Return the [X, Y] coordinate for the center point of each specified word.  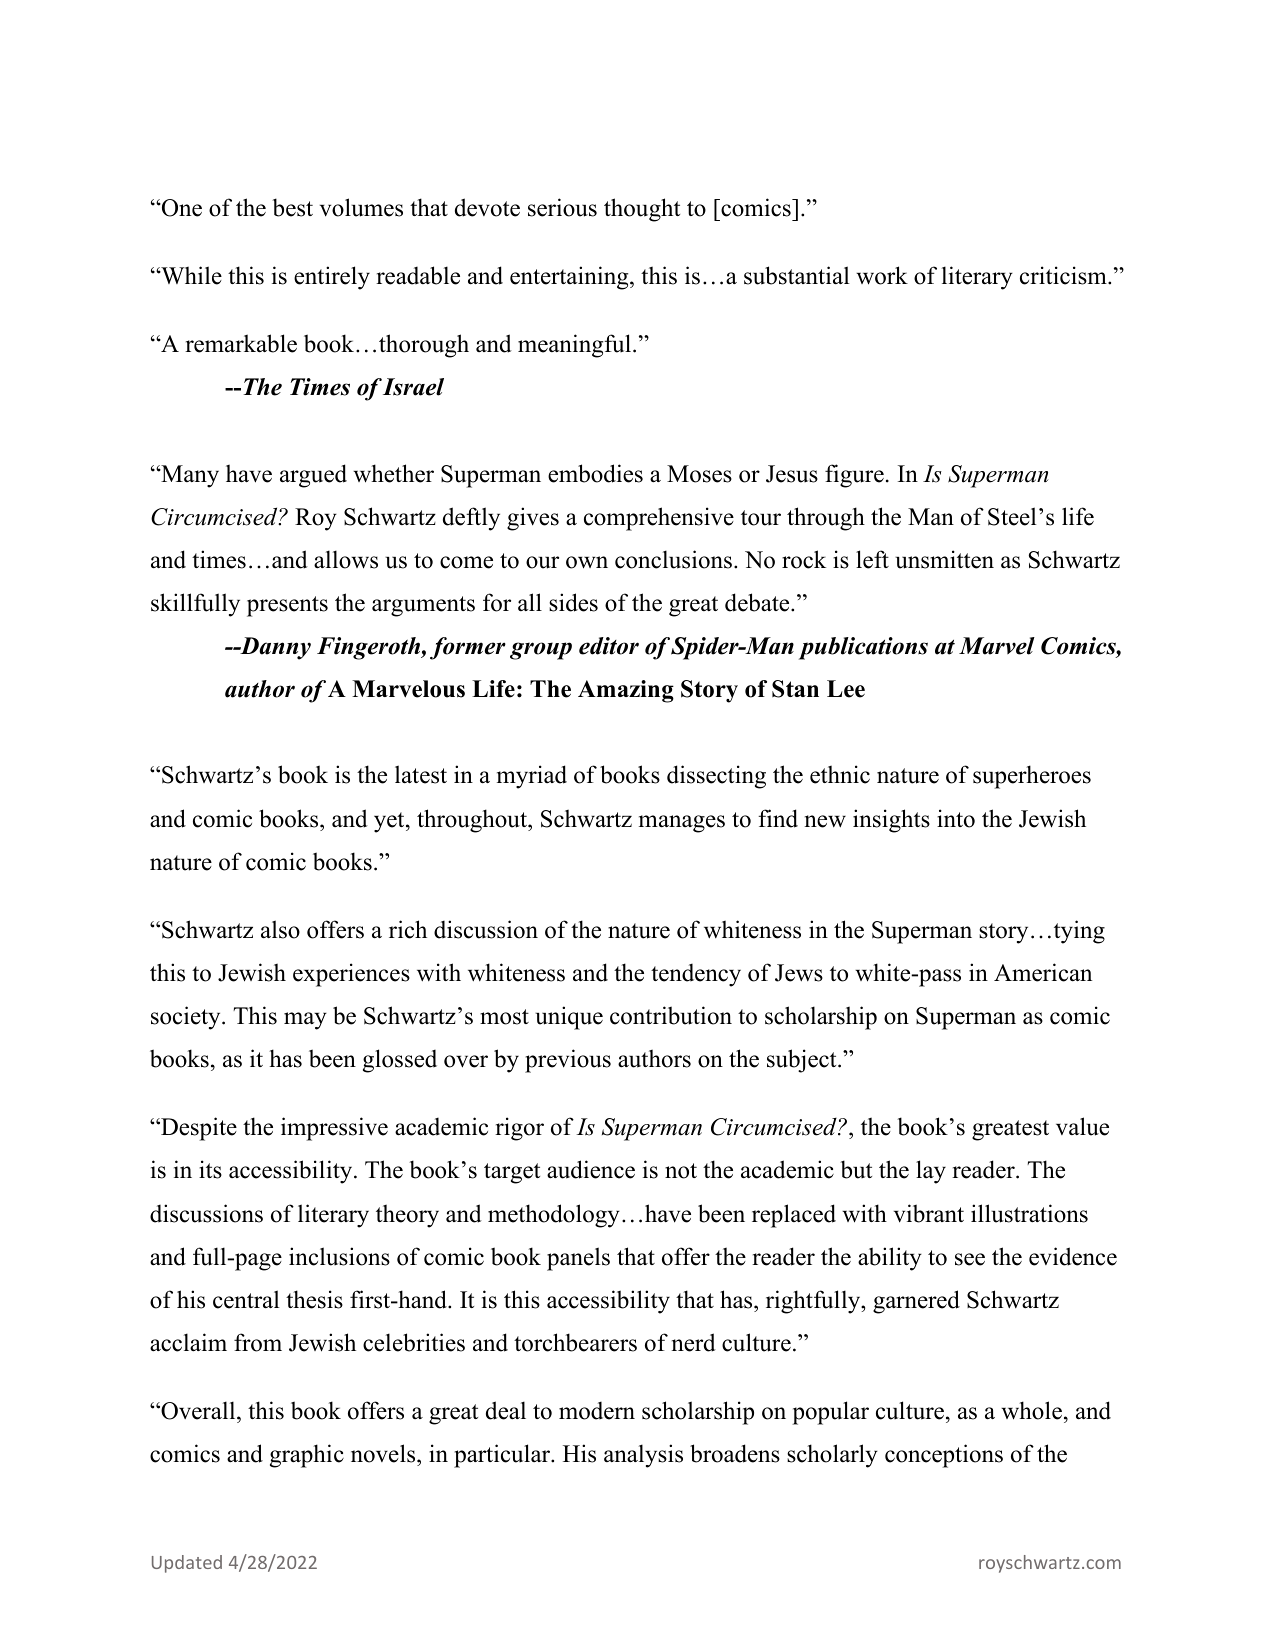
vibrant [929, 1213]
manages [682, 824]
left [872, 559]
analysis [643, 1456]
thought [642, 210]
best [292, 207]
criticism [1064, 275]
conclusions [673, 559]
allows [346, 559]
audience [591, 1169]
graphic [307, 1456]
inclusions [339, 1256]
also [280, 929]
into [956, 818]
